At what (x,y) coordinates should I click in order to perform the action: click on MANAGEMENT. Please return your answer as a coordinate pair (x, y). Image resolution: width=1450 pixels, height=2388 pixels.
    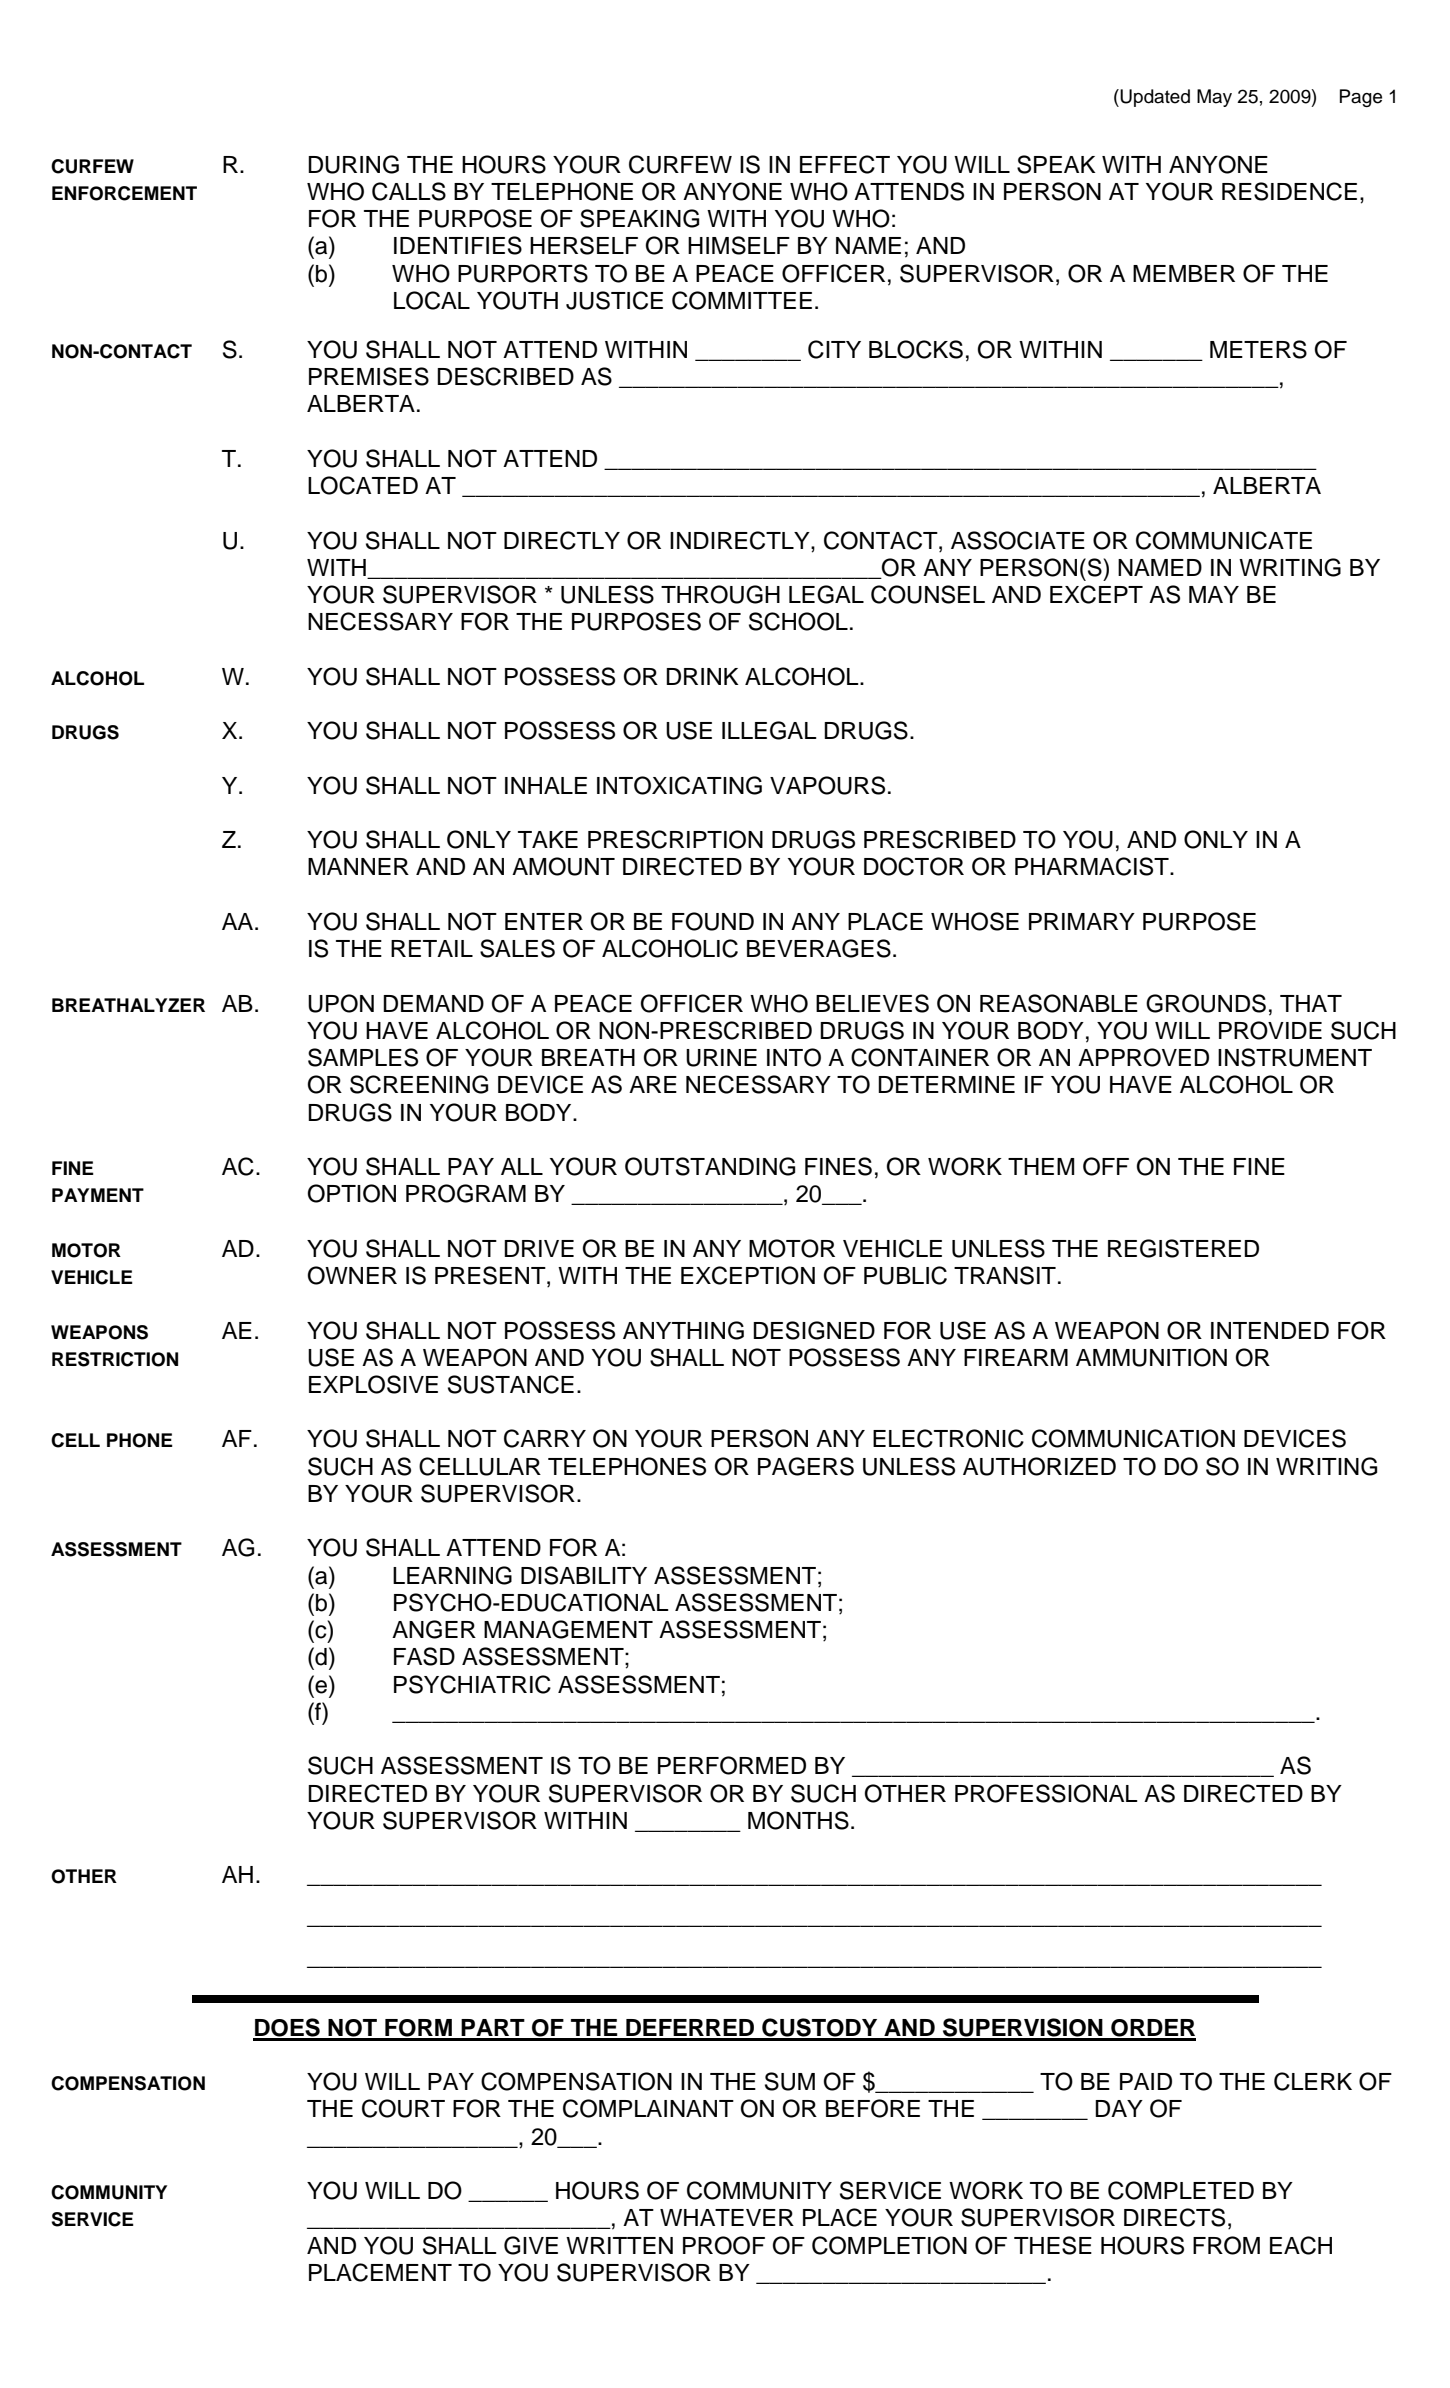
    Looking at the image, I should click on (568, 1629).
